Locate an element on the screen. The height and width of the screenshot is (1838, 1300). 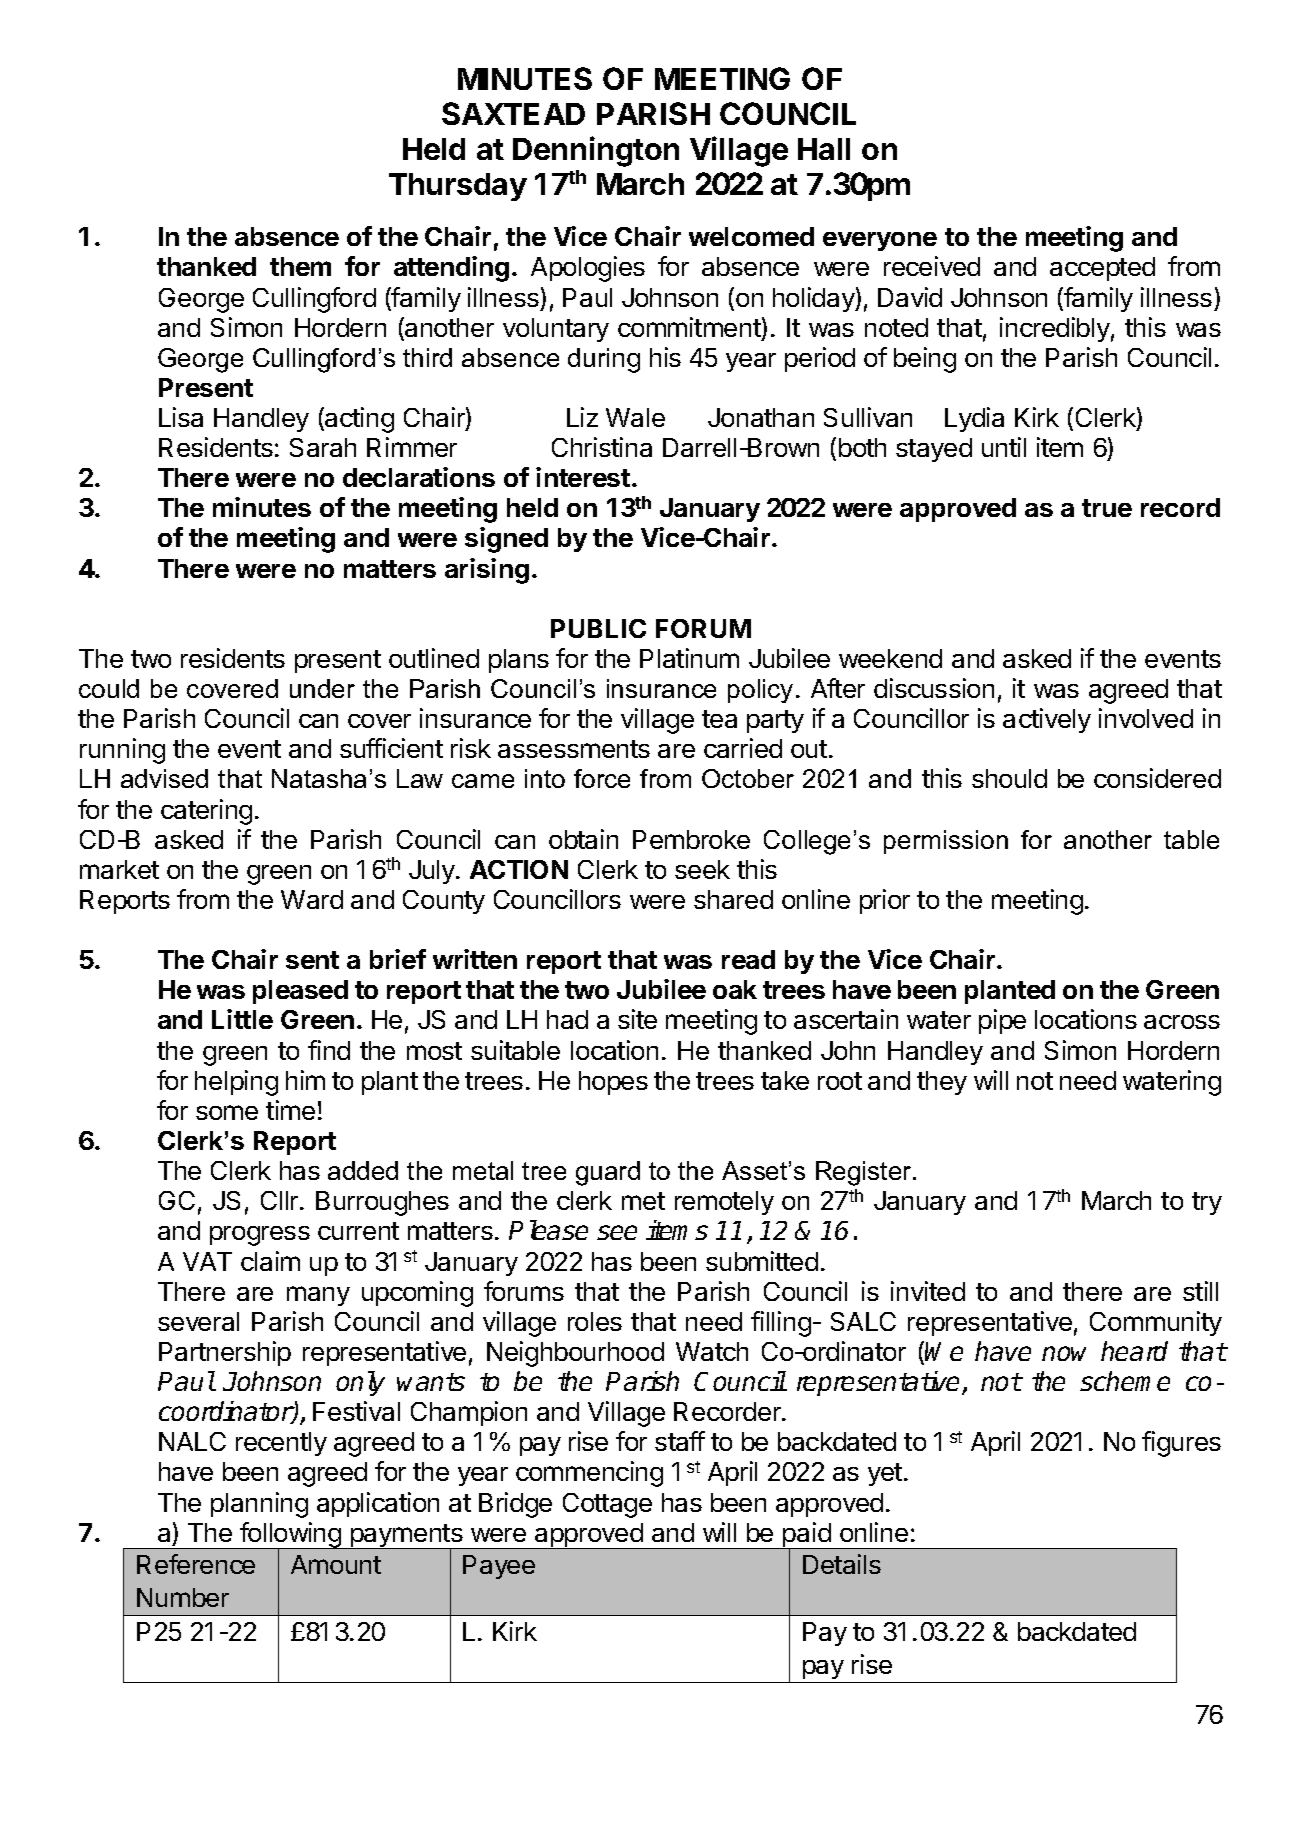
Ward is located at coordinates (312, 899).
